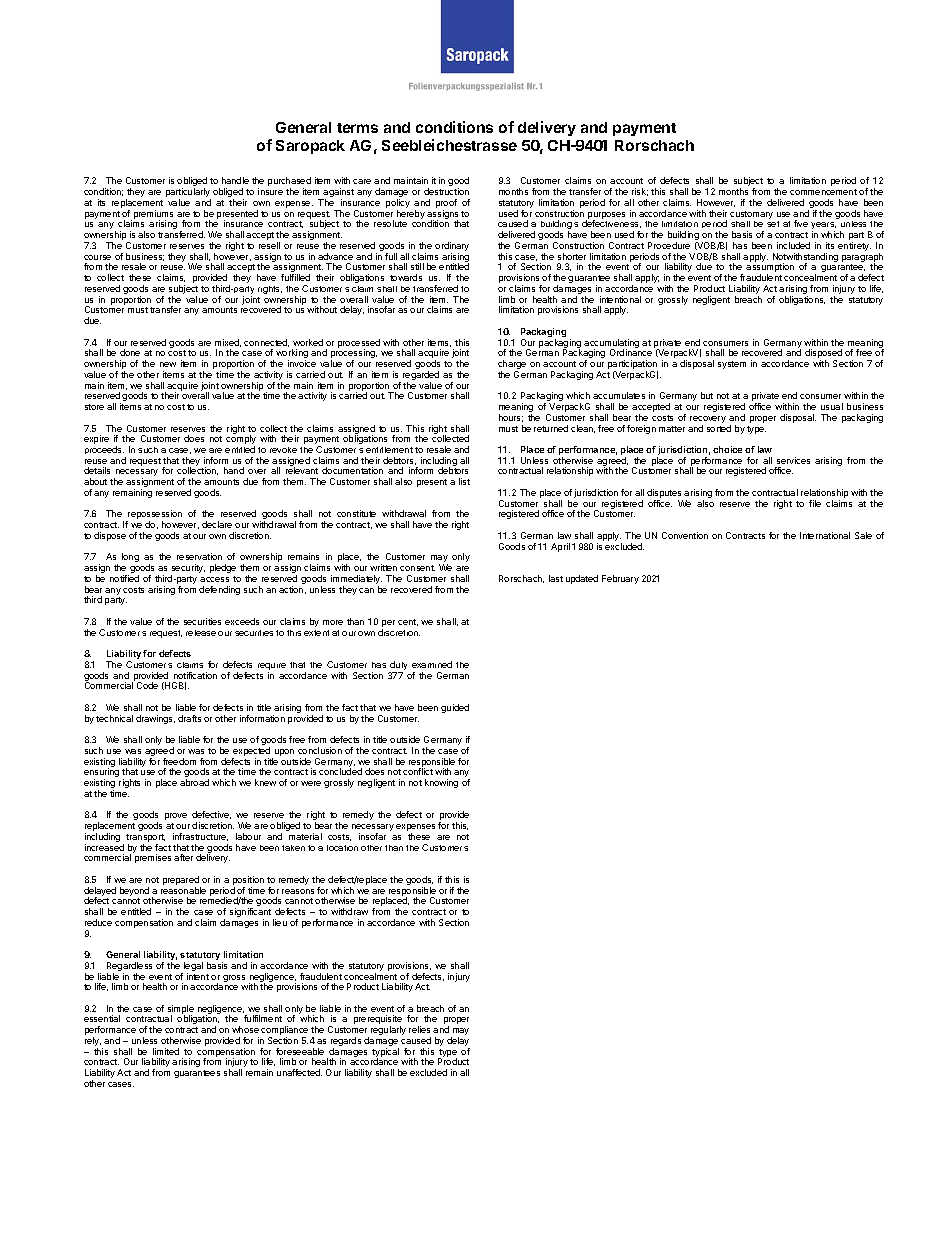  What do you see at coordinates (153, 215) in the image?
I see `premiums` at bounding box center [153, 215].
